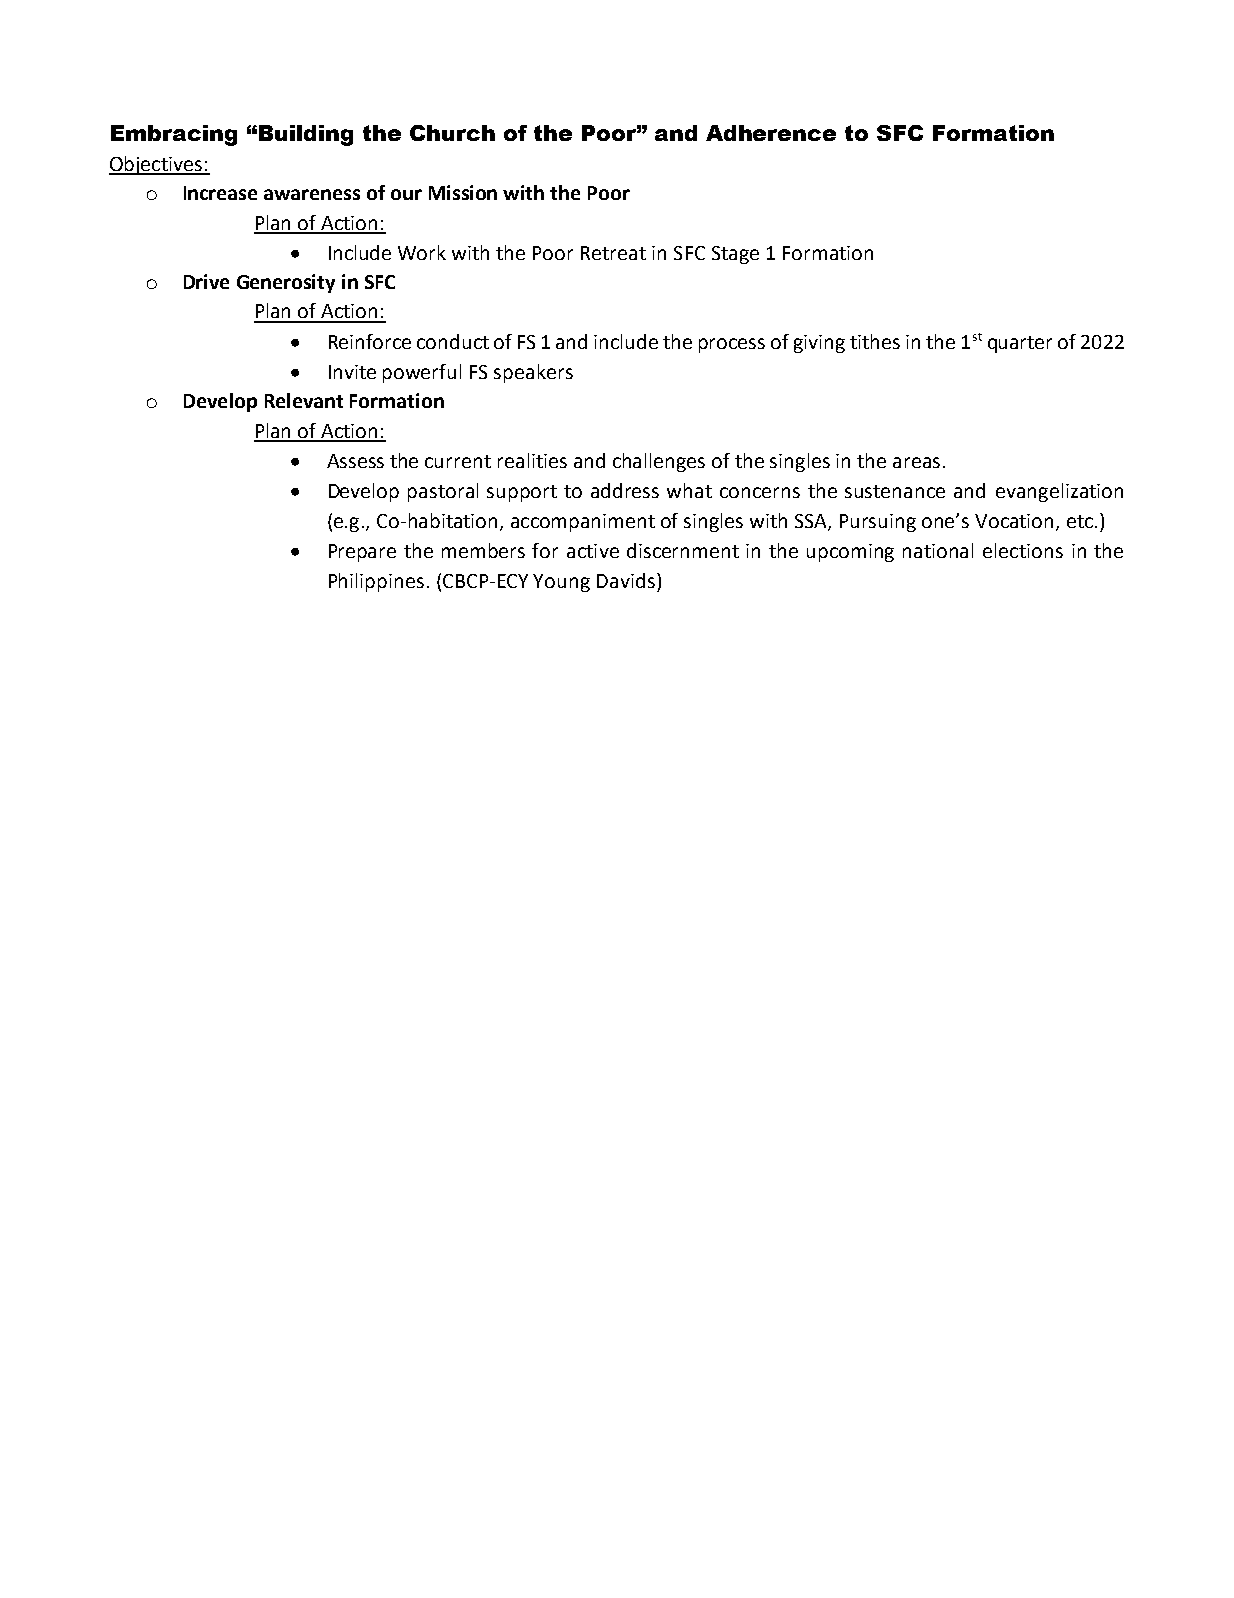  Describe the element at coordinates (362, 553) in the screenshot. I see `Prepare` at that location.
